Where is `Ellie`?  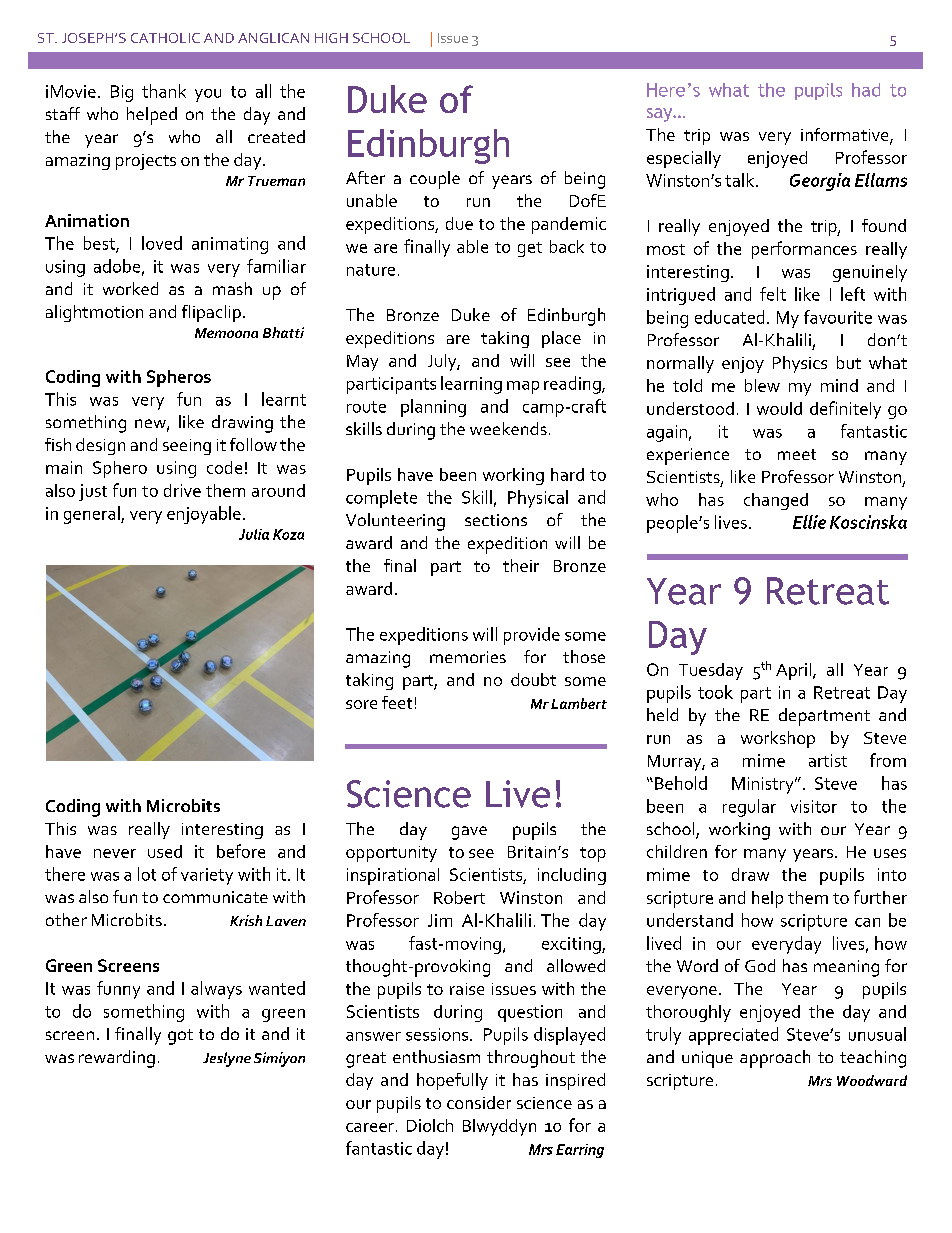 Ellie is located at coordinates (809, 522).
